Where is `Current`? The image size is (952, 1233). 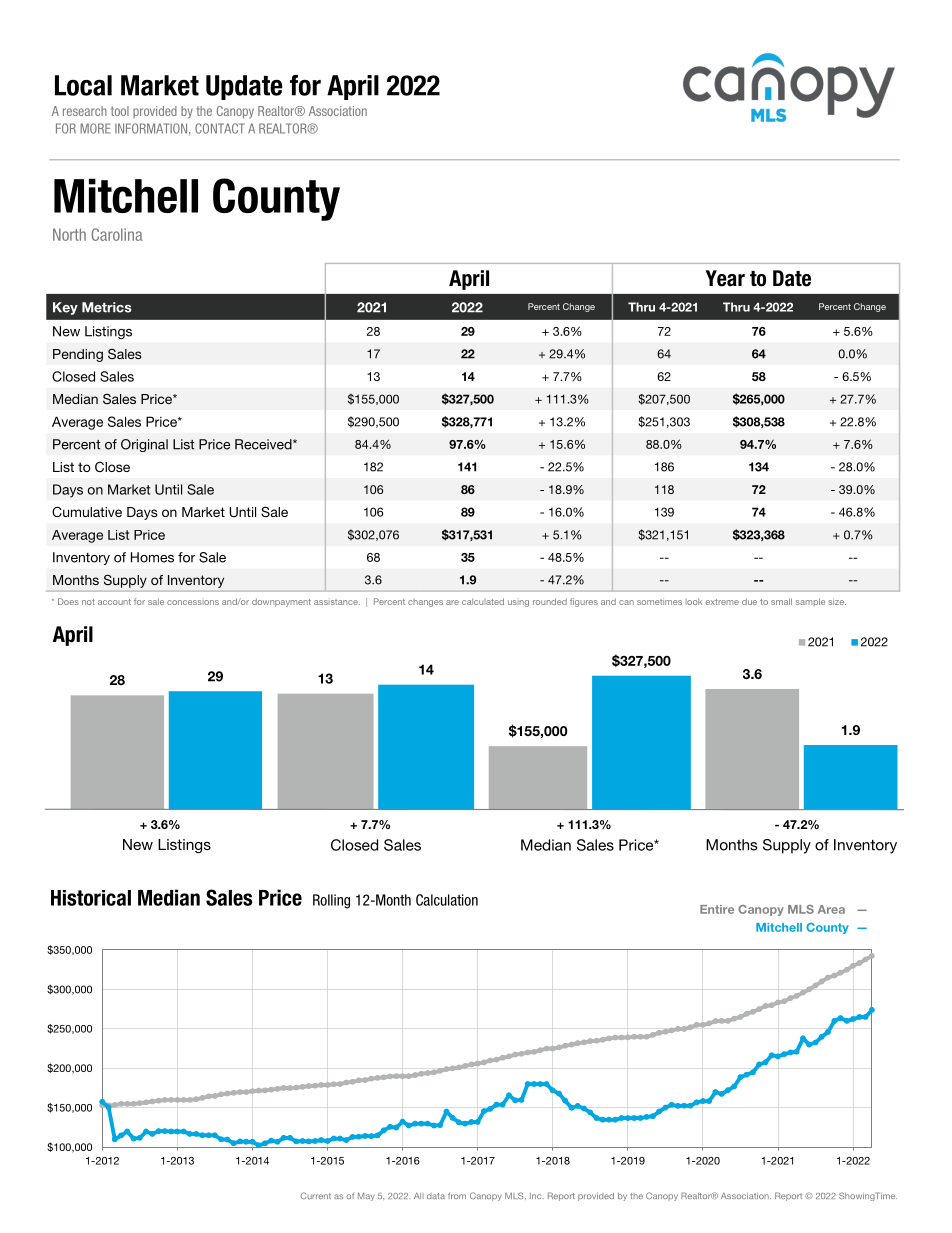 Current is located at coordinates (316, 1195).
